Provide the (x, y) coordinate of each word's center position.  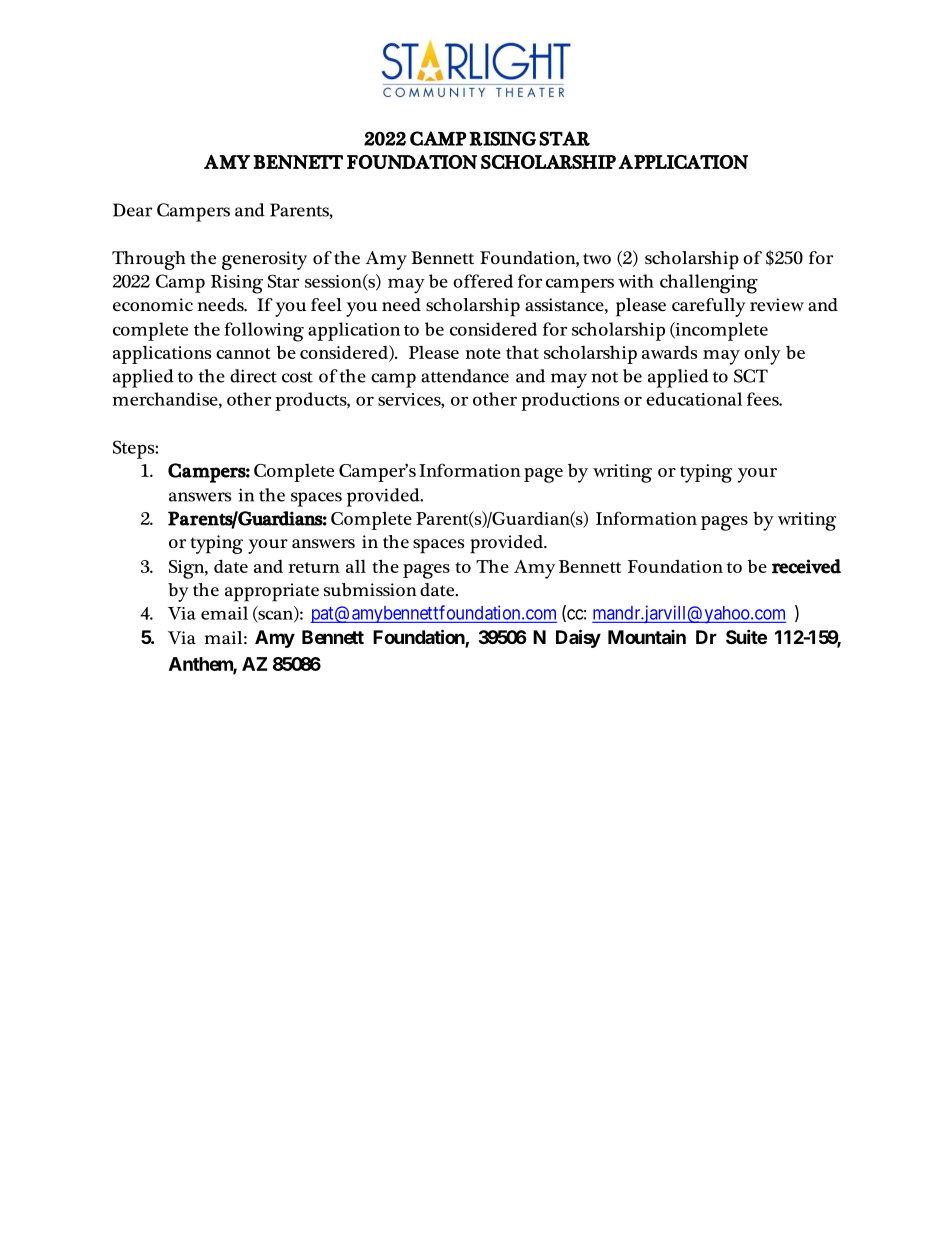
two (597, 258)
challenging (709, 284)
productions (570, 401)
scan (275, 616)
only (762, 355)
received (806, 566)
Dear (132, 210)
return (314, 567)
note (483, 353)
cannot (243, 353)
